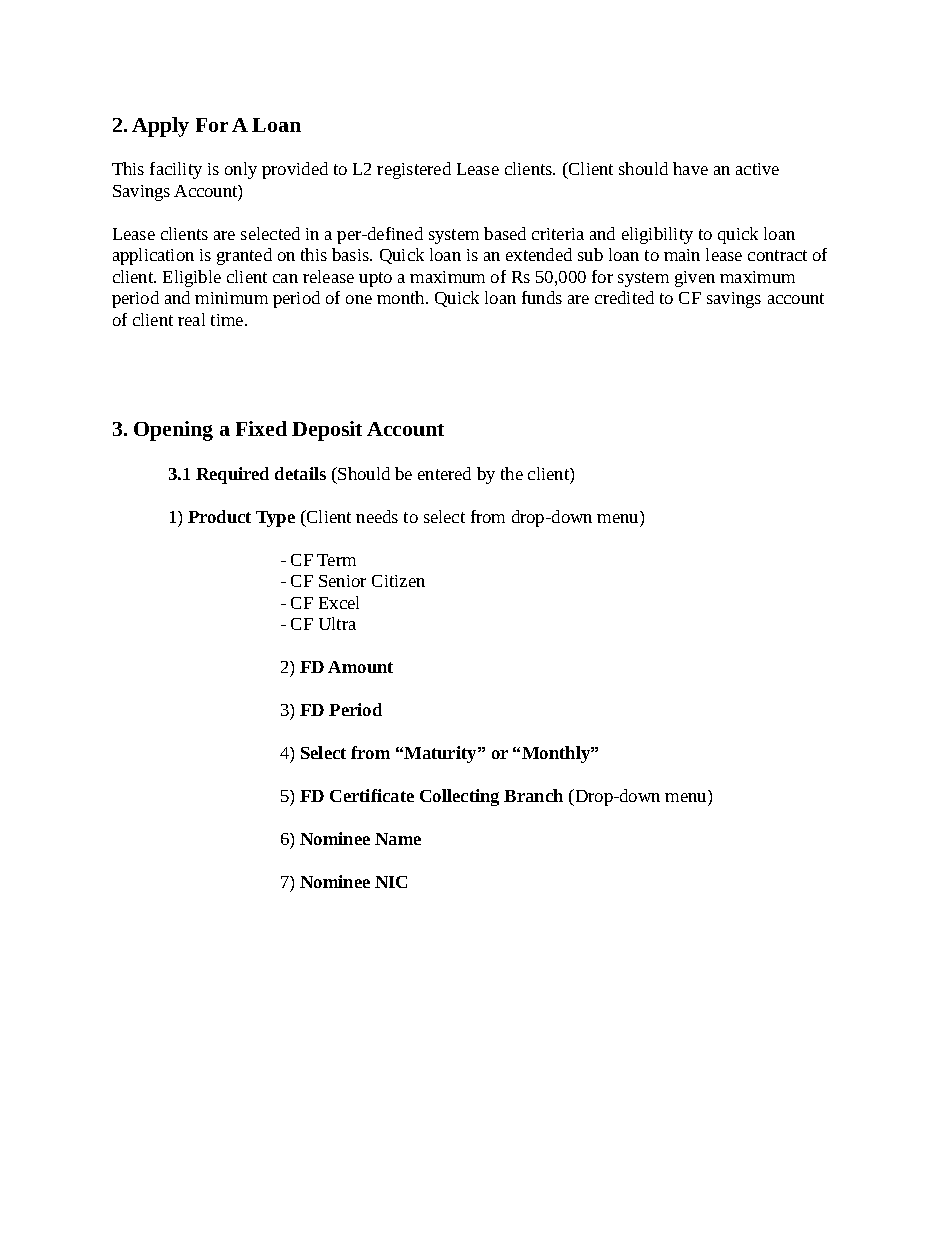 The width and height of the document is (952, 1233). What do you see at coordinates (241, 170) in the document?
I see `only` at bounding box center [241, 170].
